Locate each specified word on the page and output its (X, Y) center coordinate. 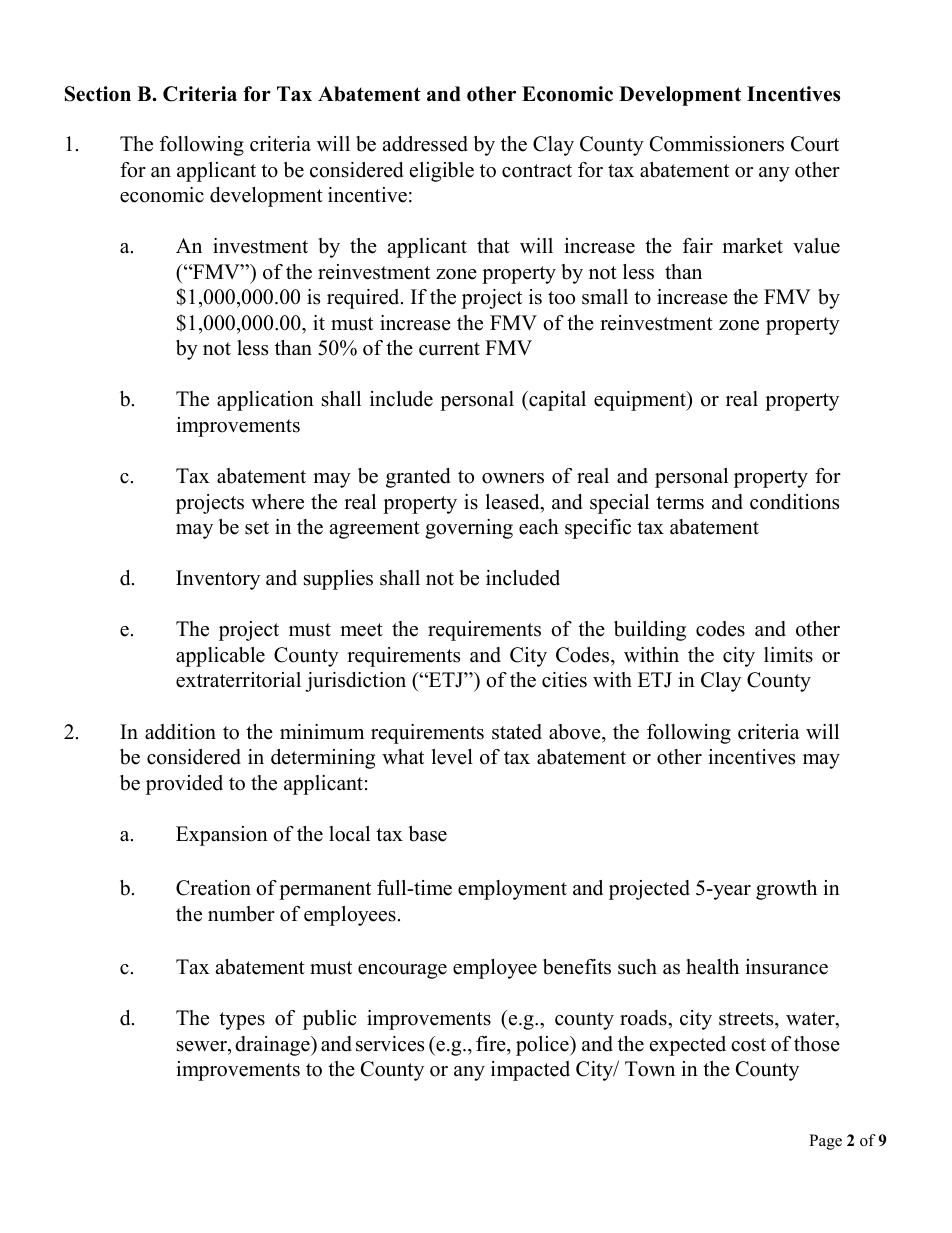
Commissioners (717, 144)
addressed (425, 144)
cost (748, 1045)
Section (98, 94)
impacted (530, 1071)
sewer (203, 1046)
